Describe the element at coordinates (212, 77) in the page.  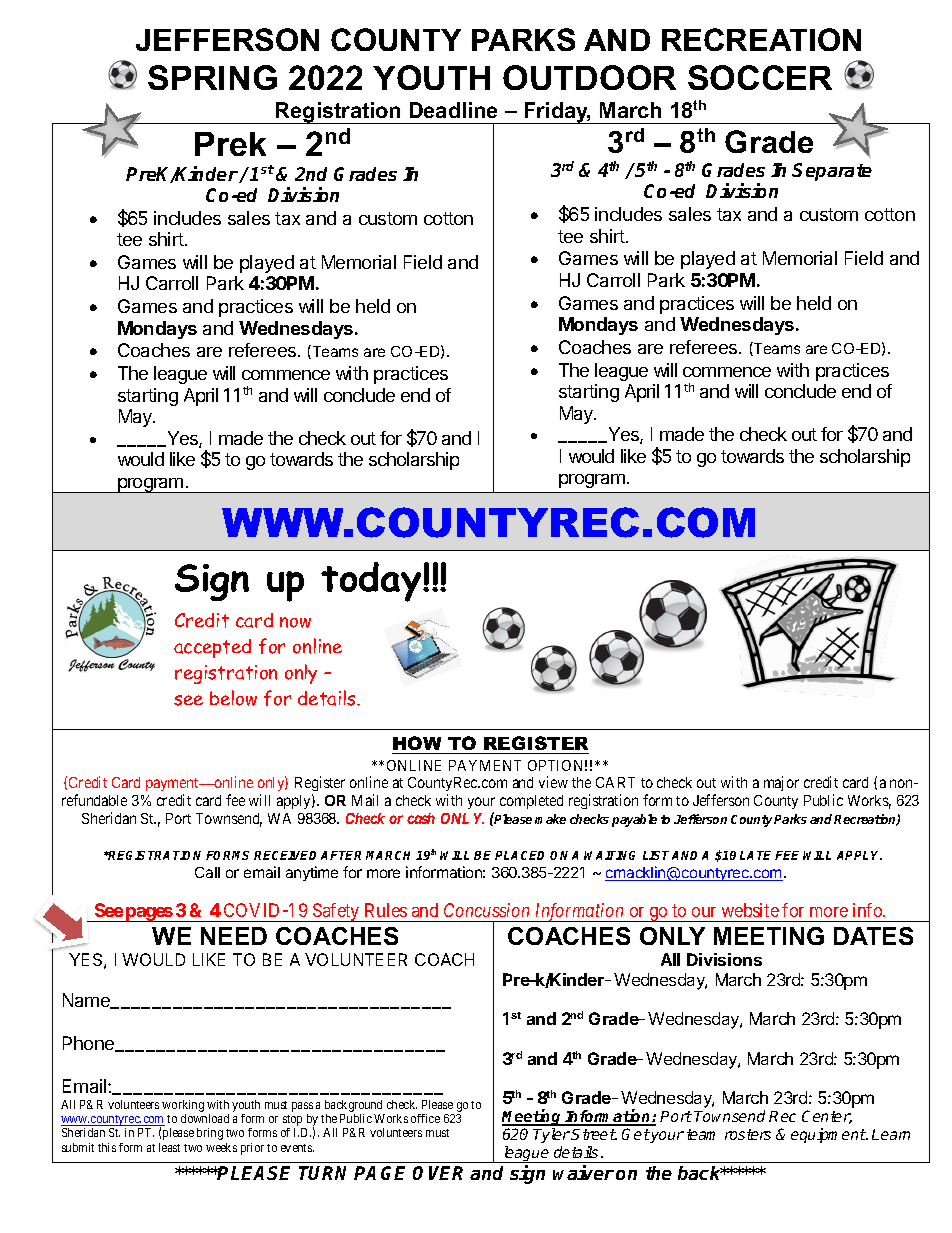
I see `SPRING` at that location.
